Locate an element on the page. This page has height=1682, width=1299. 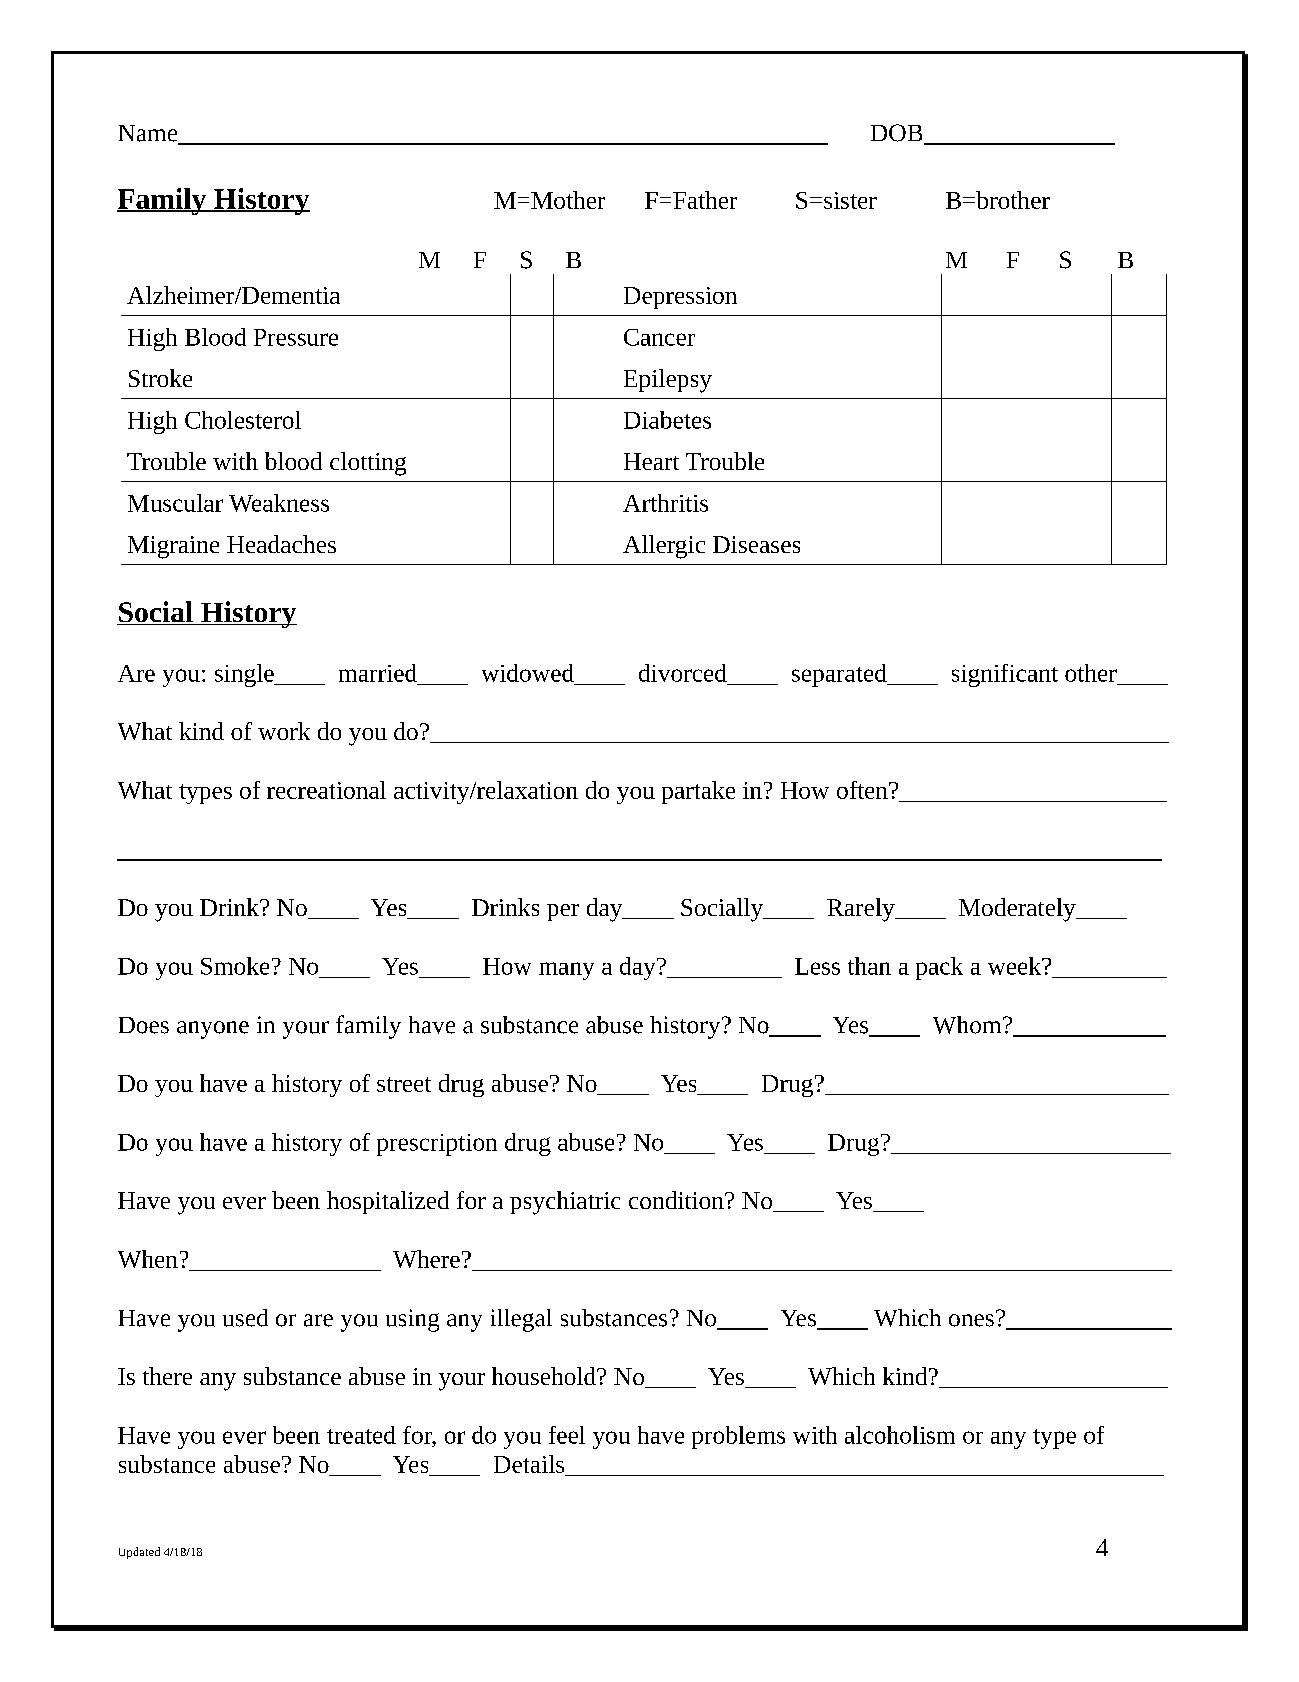
illegal is located at coordinates (521, 1320).
